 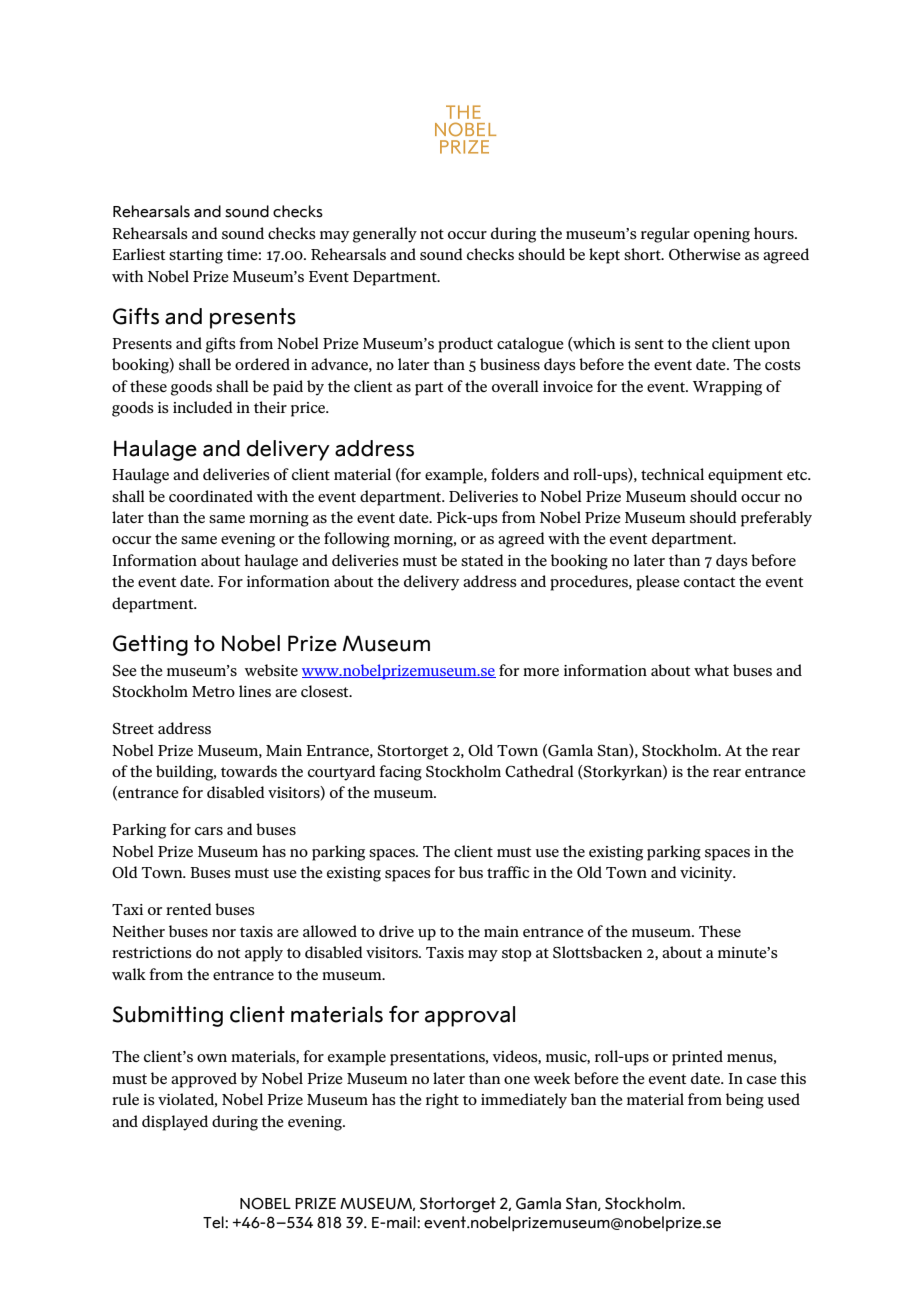 I want to click on stated, so click(x=482, y=560).
